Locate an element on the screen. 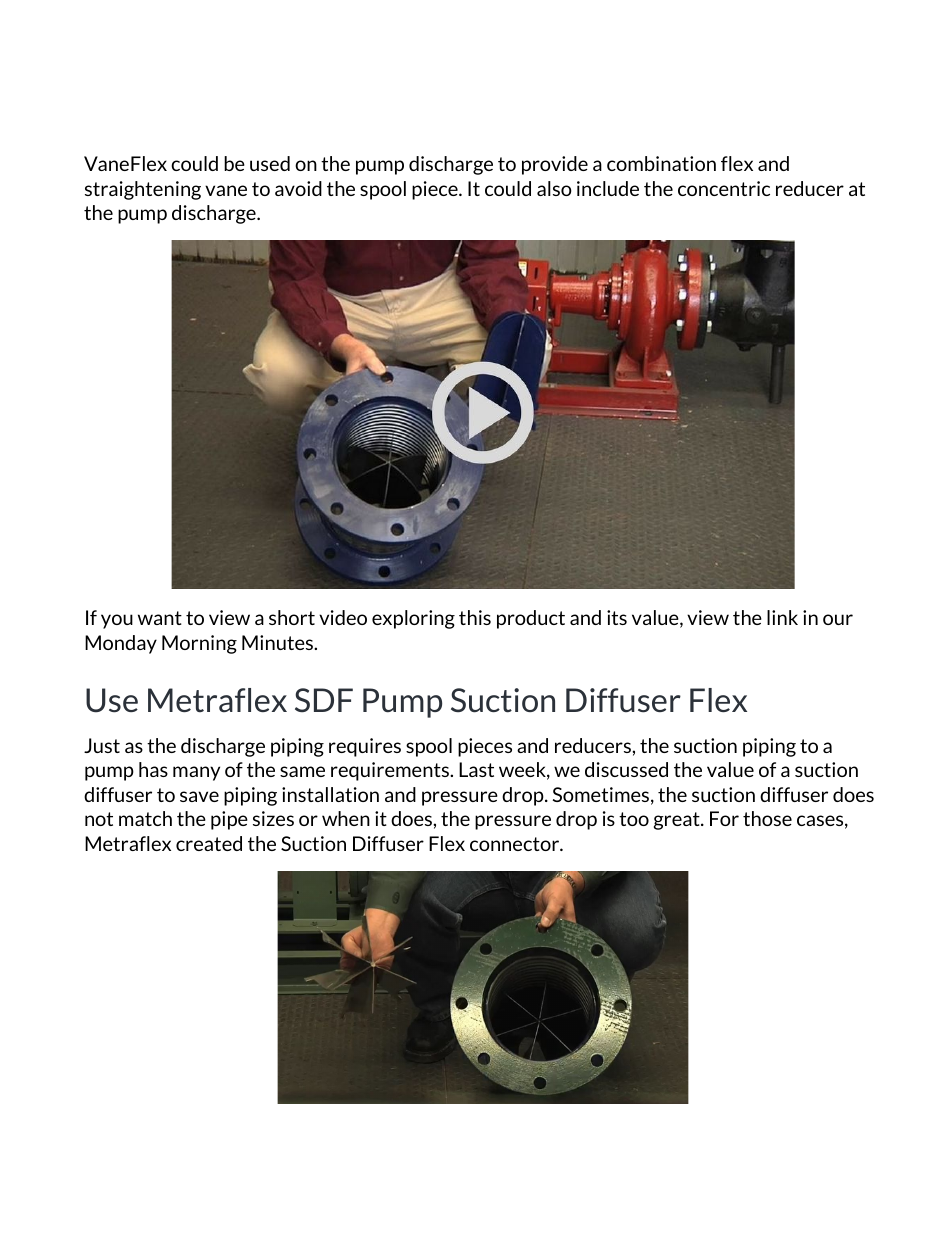  link is located at coordinates (782, 617).
